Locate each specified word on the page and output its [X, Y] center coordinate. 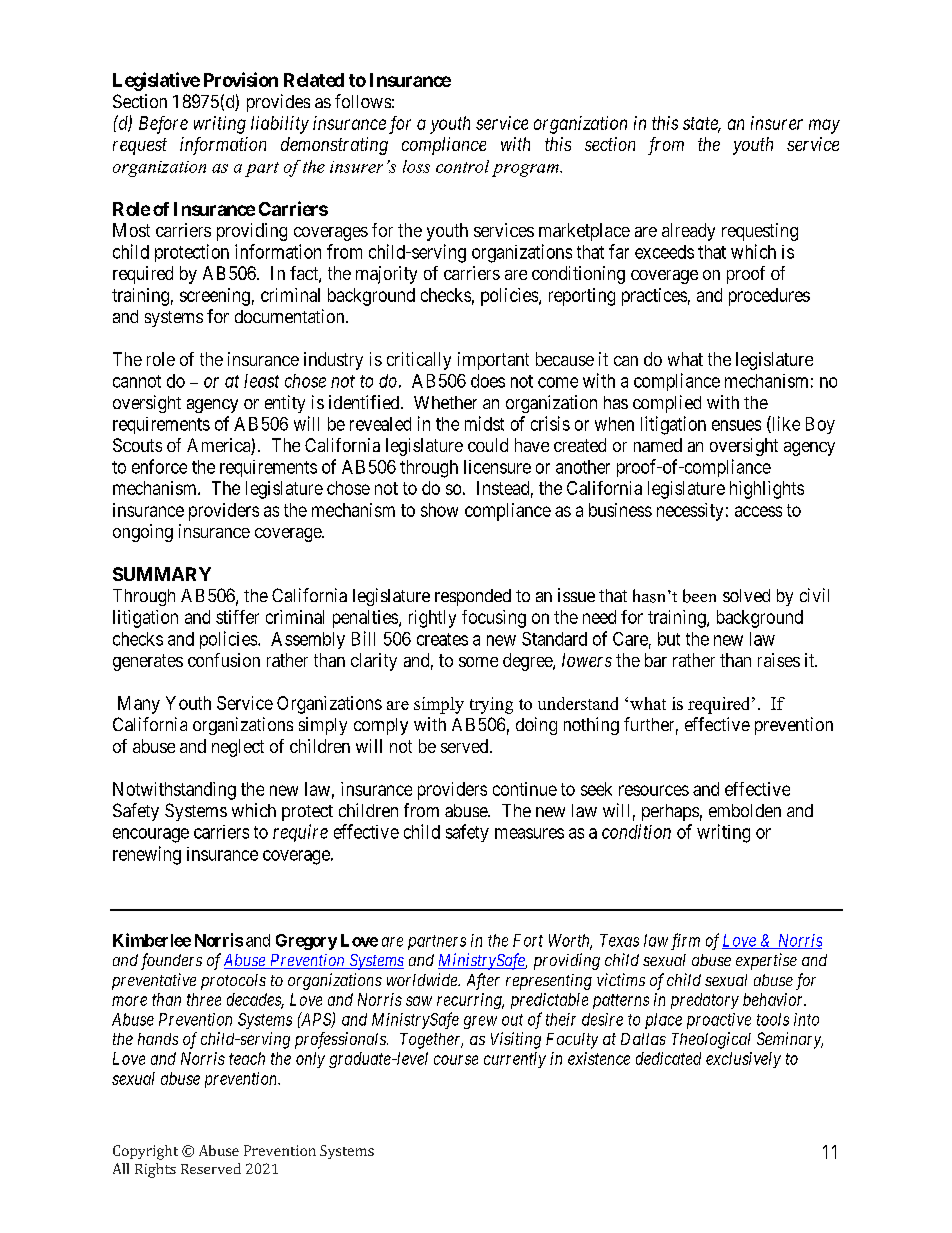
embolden [745, 810]
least [261, 381]
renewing [147, 855]
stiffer [237, 617]
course [456, 1060]
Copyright [145, 1152]
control [462, 166]
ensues [736, 425]
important [493, 361]
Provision [241, 79]
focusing [494, 619]
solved [746, 595]
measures [529, 833]
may [824, 126]
